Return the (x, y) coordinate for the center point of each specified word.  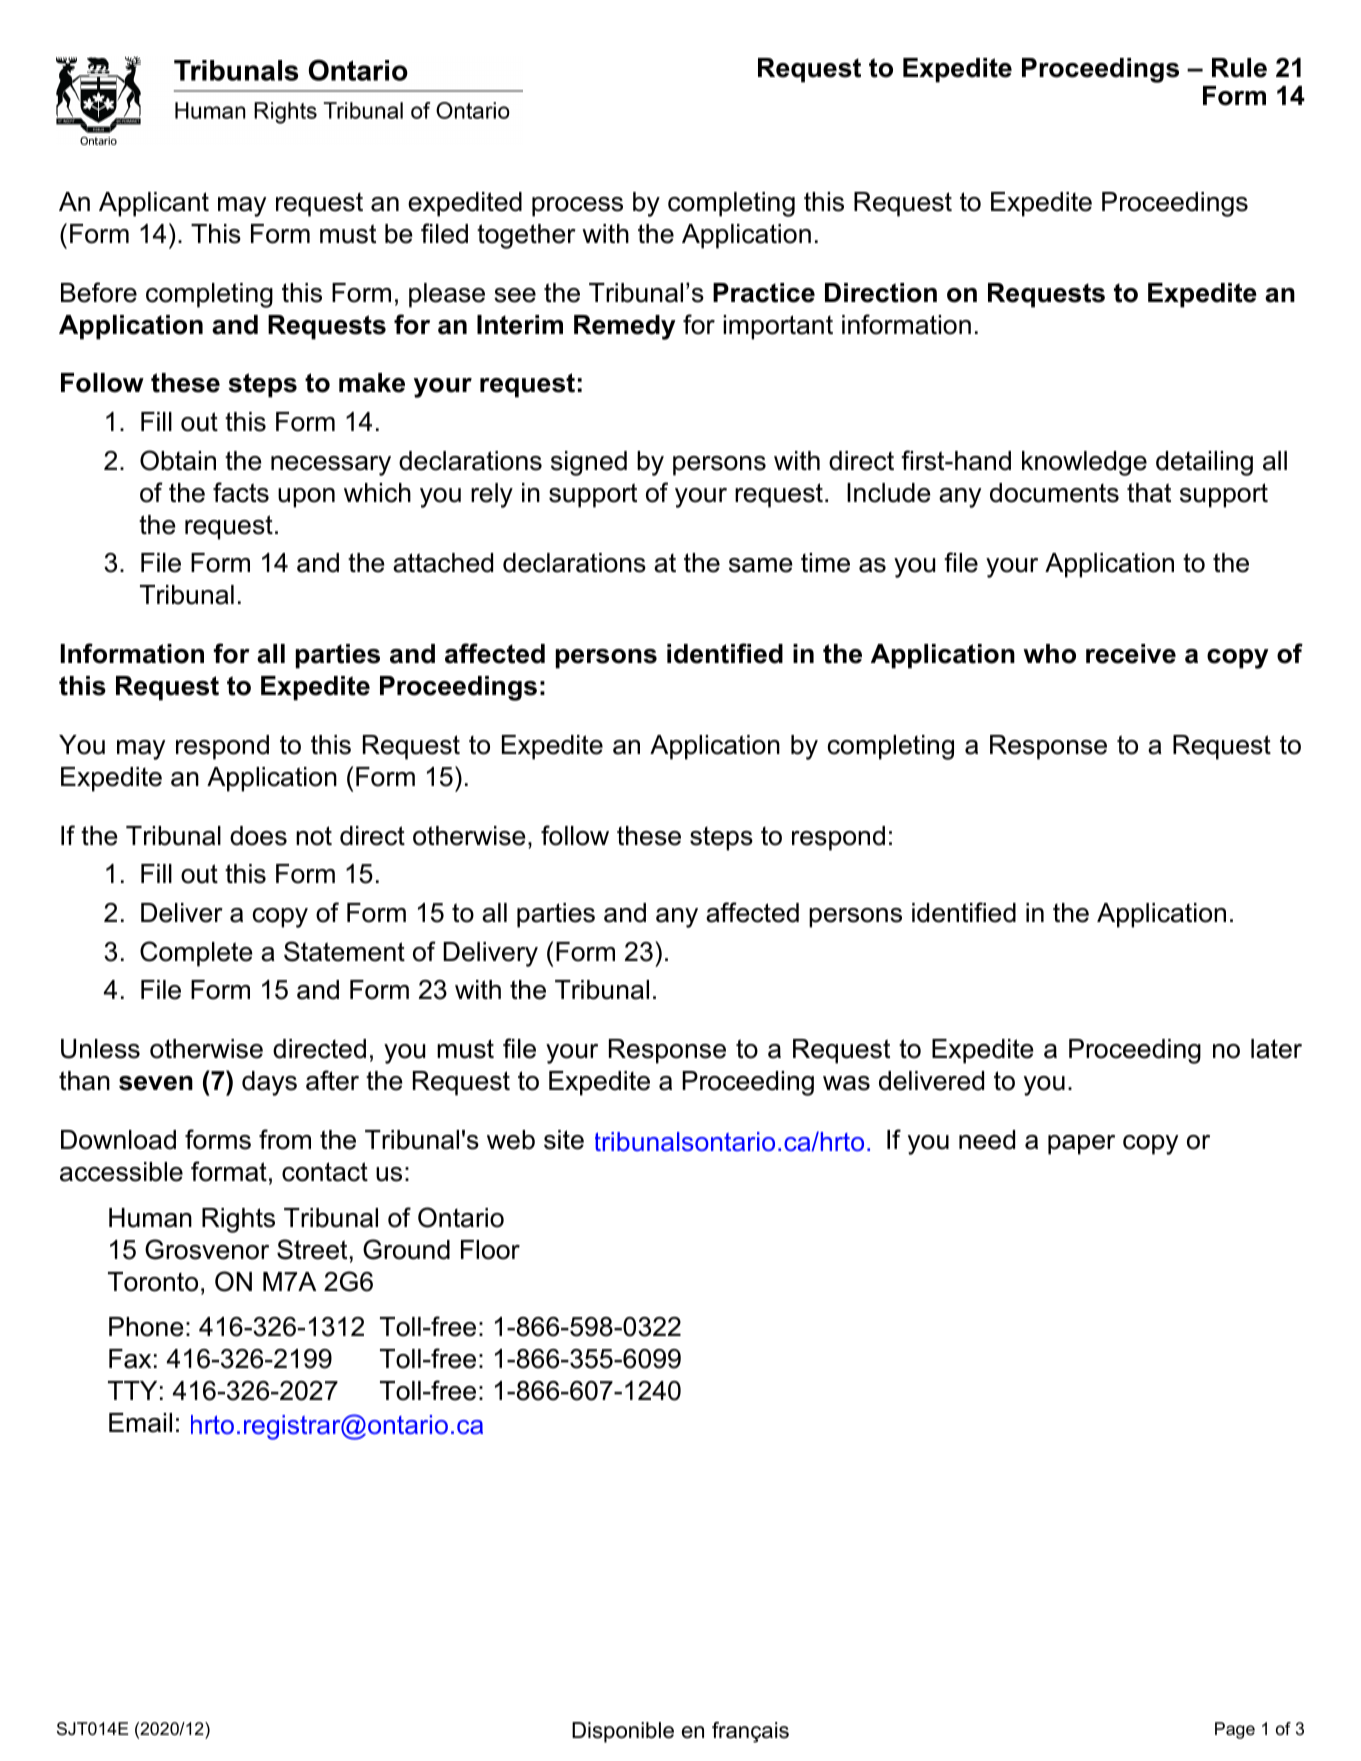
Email (140, 1423)
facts (241, 492)
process (577, 207)
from (285, 1139)
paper (1081, 1145)
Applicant (154, 204)
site (564, 1140)
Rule (1239, 68)
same (761, 565)
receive (1131, 654)
